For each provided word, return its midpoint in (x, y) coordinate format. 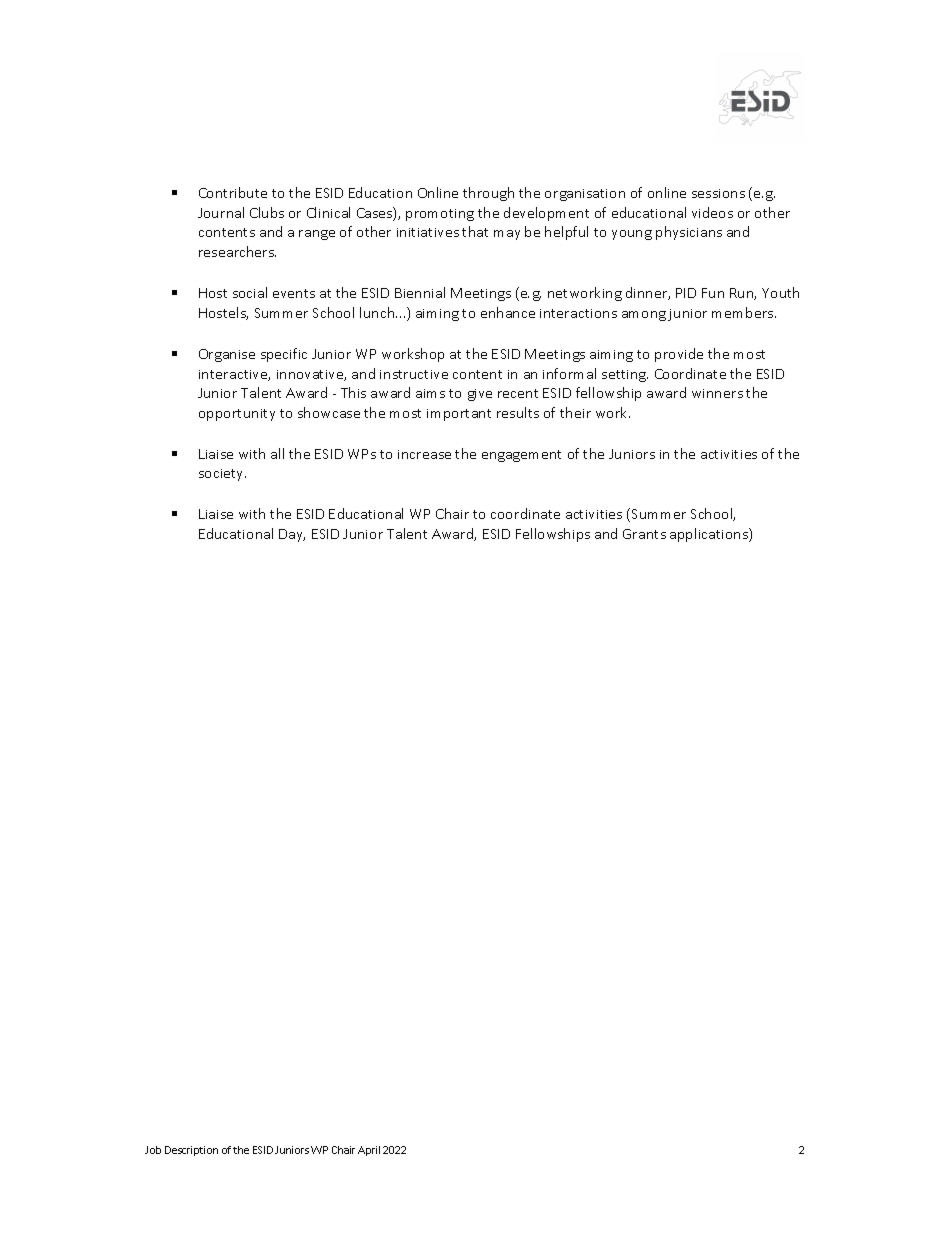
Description (191, 1151)
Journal (221, 212)
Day (292, 535)
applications (710, 535)
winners (717, 393)
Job (153, 1150)
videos (712, 212)
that (475, 231)
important (459, 415)
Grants (644, 534)
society (222, 475)
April (369, 1151)
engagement (521, 456)
